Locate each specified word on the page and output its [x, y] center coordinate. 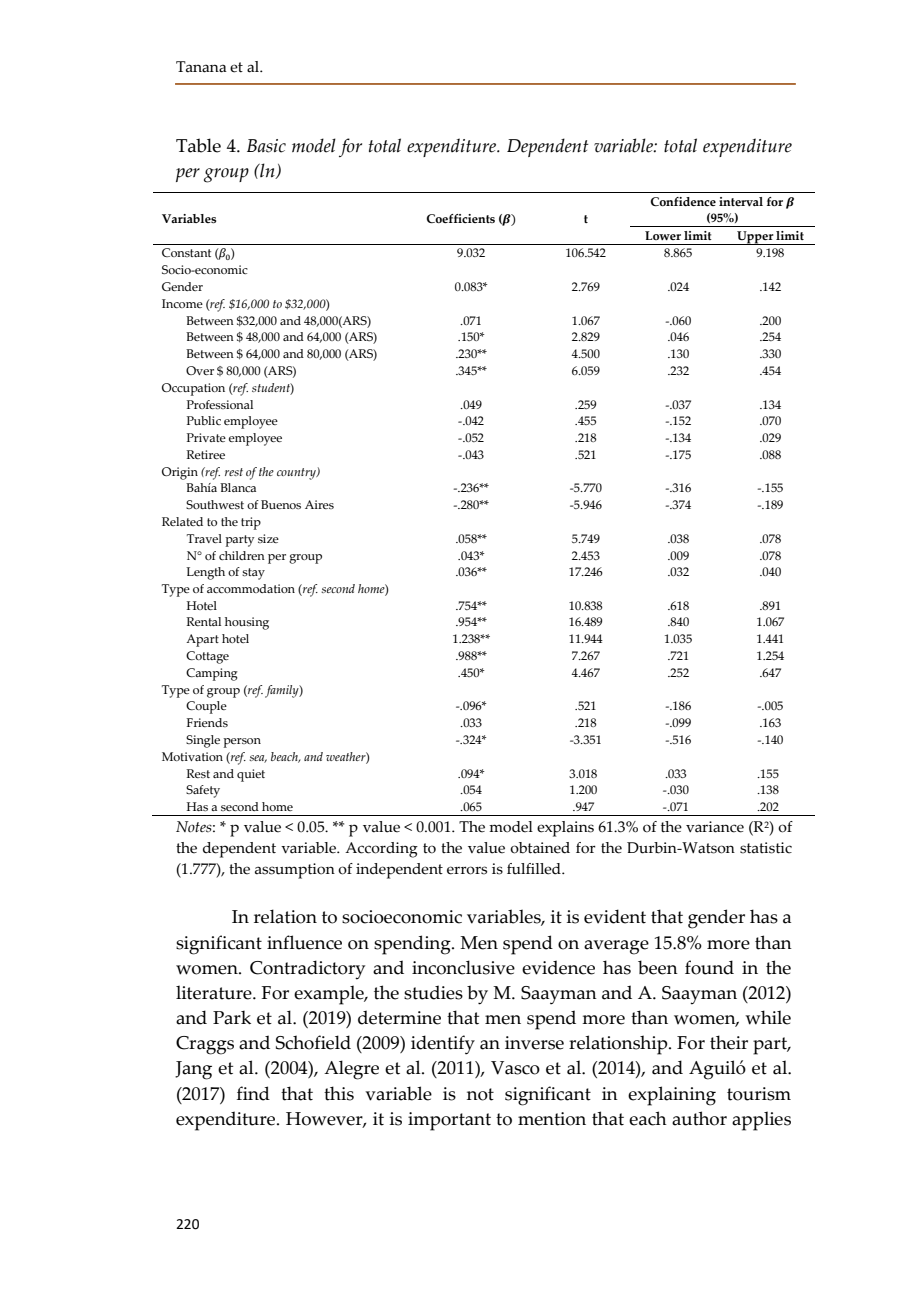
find [253, 1093]
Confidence [683, 201]
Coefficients [460, 218]
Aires [319, 504]
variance [715, 827]
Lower [663, 235]
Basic [266, 146]
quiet [251, 775]
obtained [540, 848]
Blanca [238, 487]
